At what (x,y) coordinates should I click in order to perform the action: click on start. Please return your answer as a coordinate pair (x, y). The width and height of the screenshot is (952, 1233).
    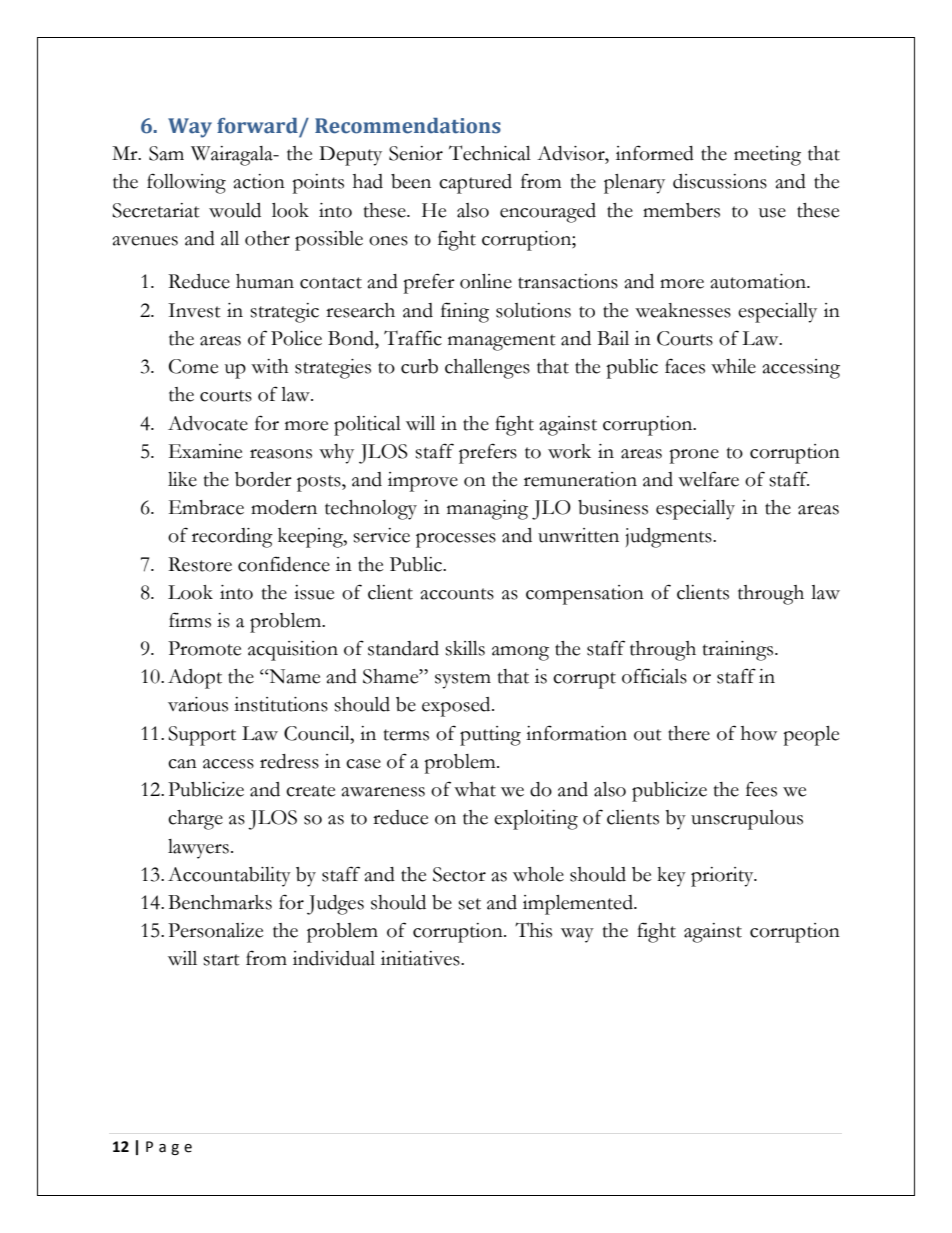
    Looking at the image, I should click on (221, 960).
